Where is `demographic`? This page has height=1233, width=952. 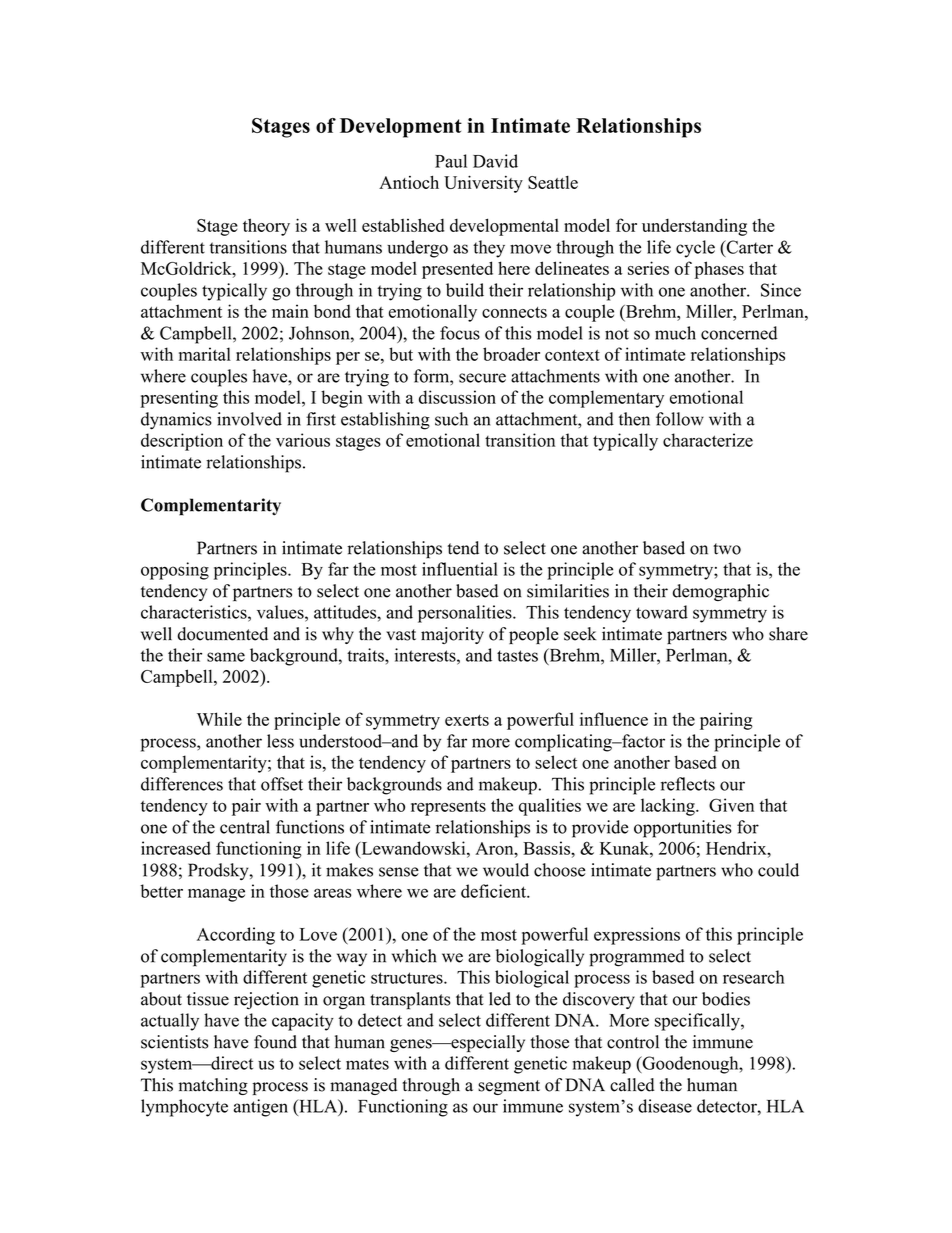
demographic is located at coordinates (721, 592).
